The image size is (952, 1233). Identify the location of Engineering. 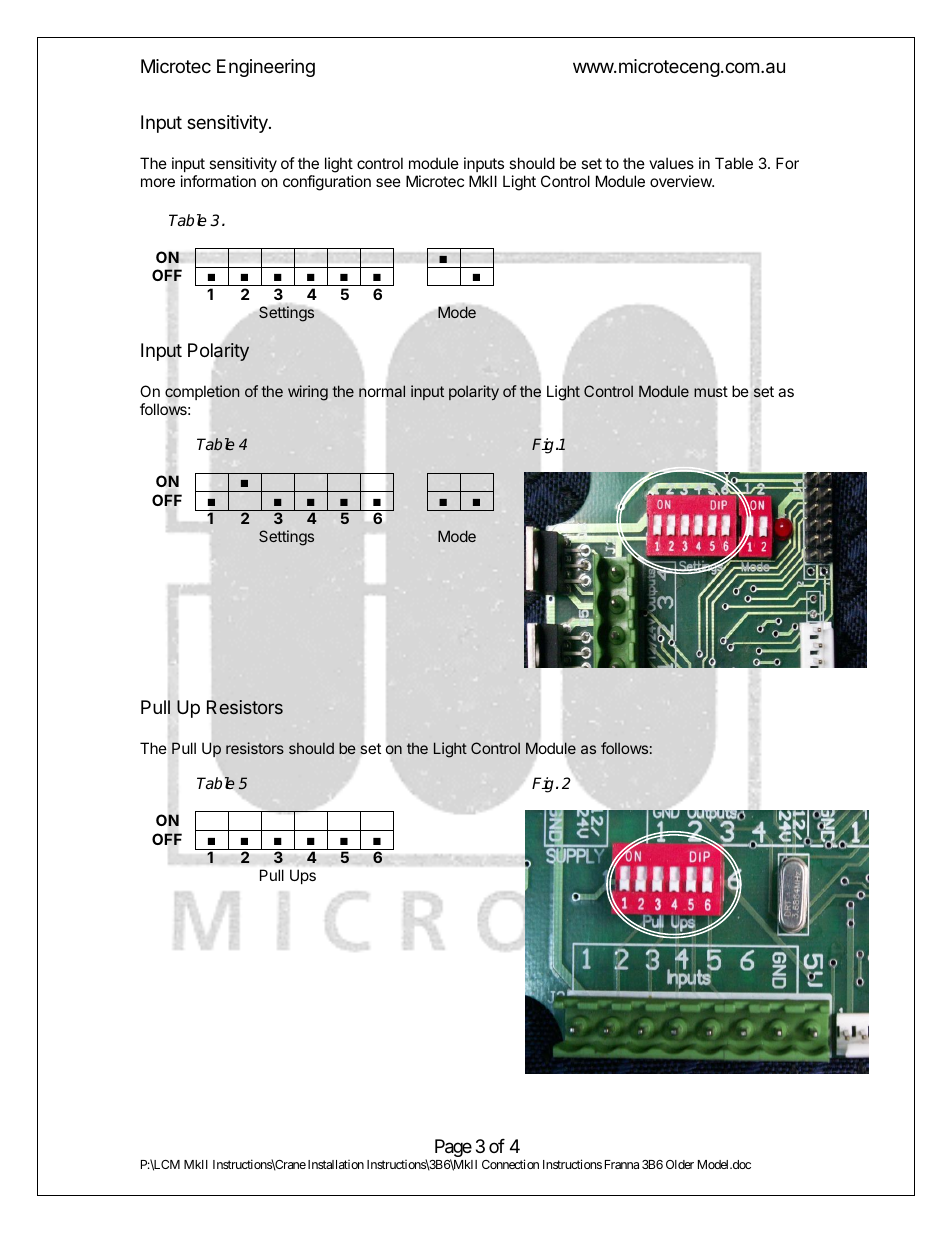
(266, 68).
